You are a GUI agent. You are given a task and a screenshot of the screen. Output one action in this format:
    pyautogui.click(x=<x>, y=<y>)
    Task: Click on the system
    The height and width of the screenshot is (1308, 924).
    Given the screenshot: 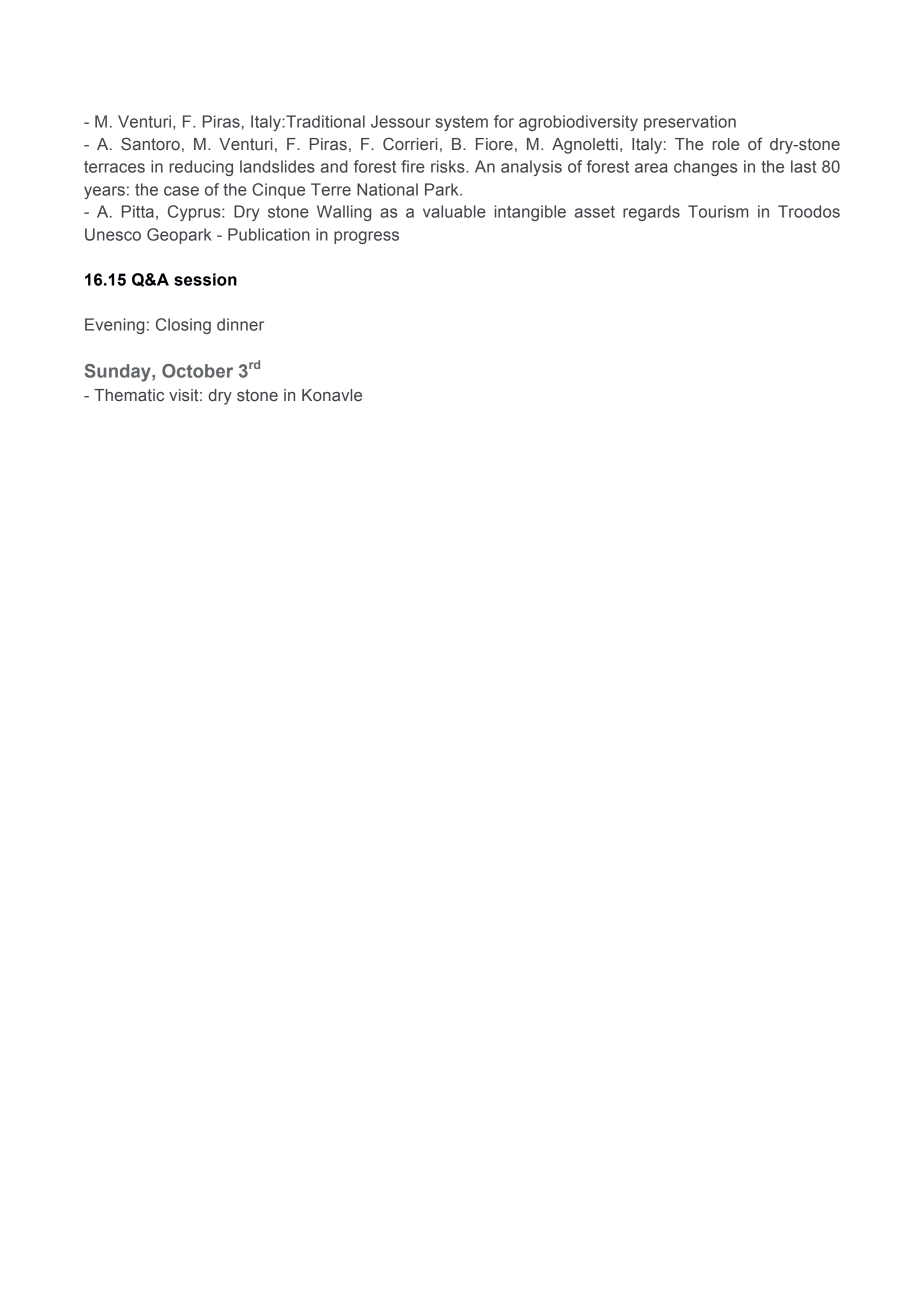 What is the action you would take?
    pyautogui.click(x=461, y=123)
